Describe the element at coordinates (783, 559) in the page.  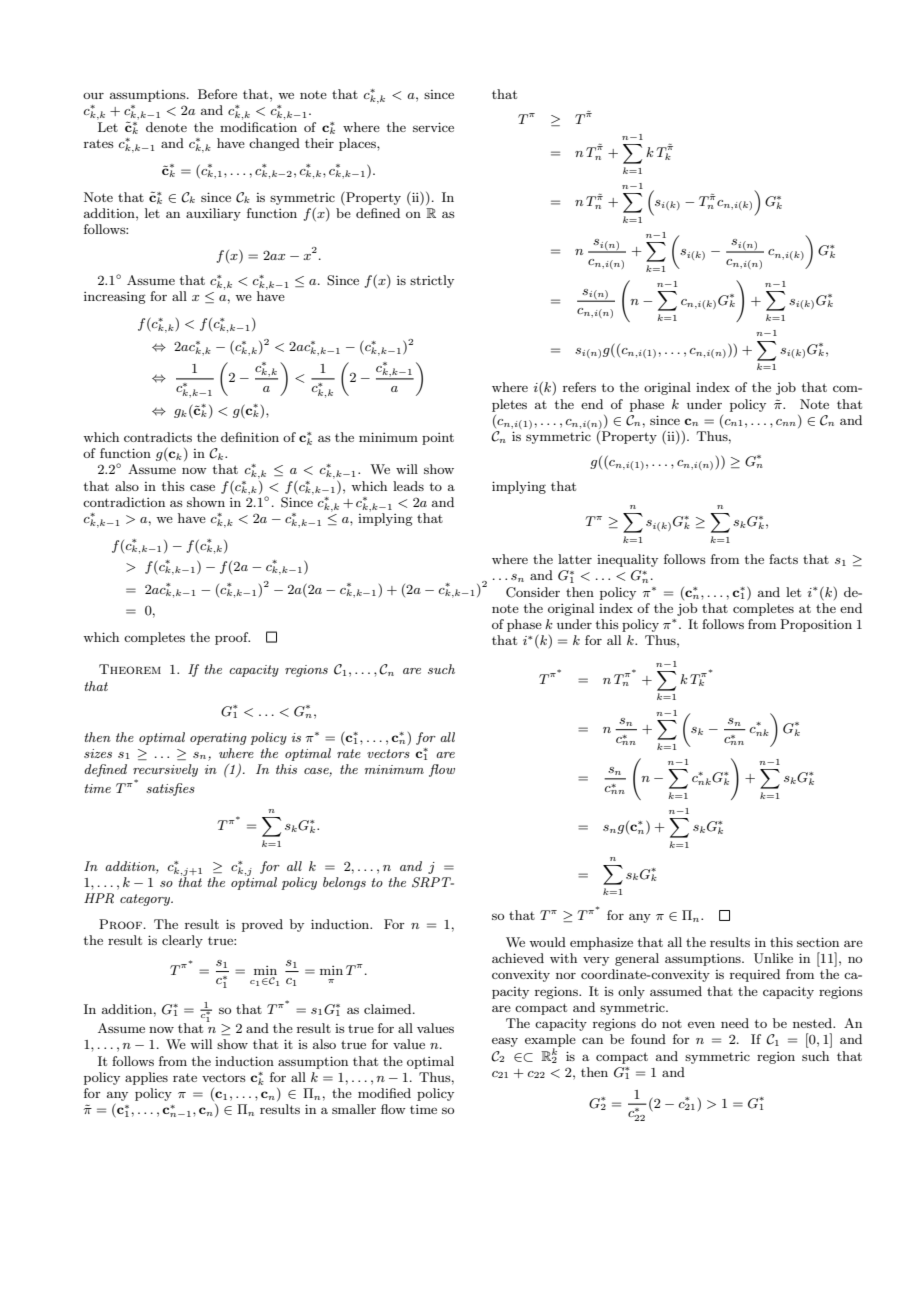
I see `facts` at that location.
